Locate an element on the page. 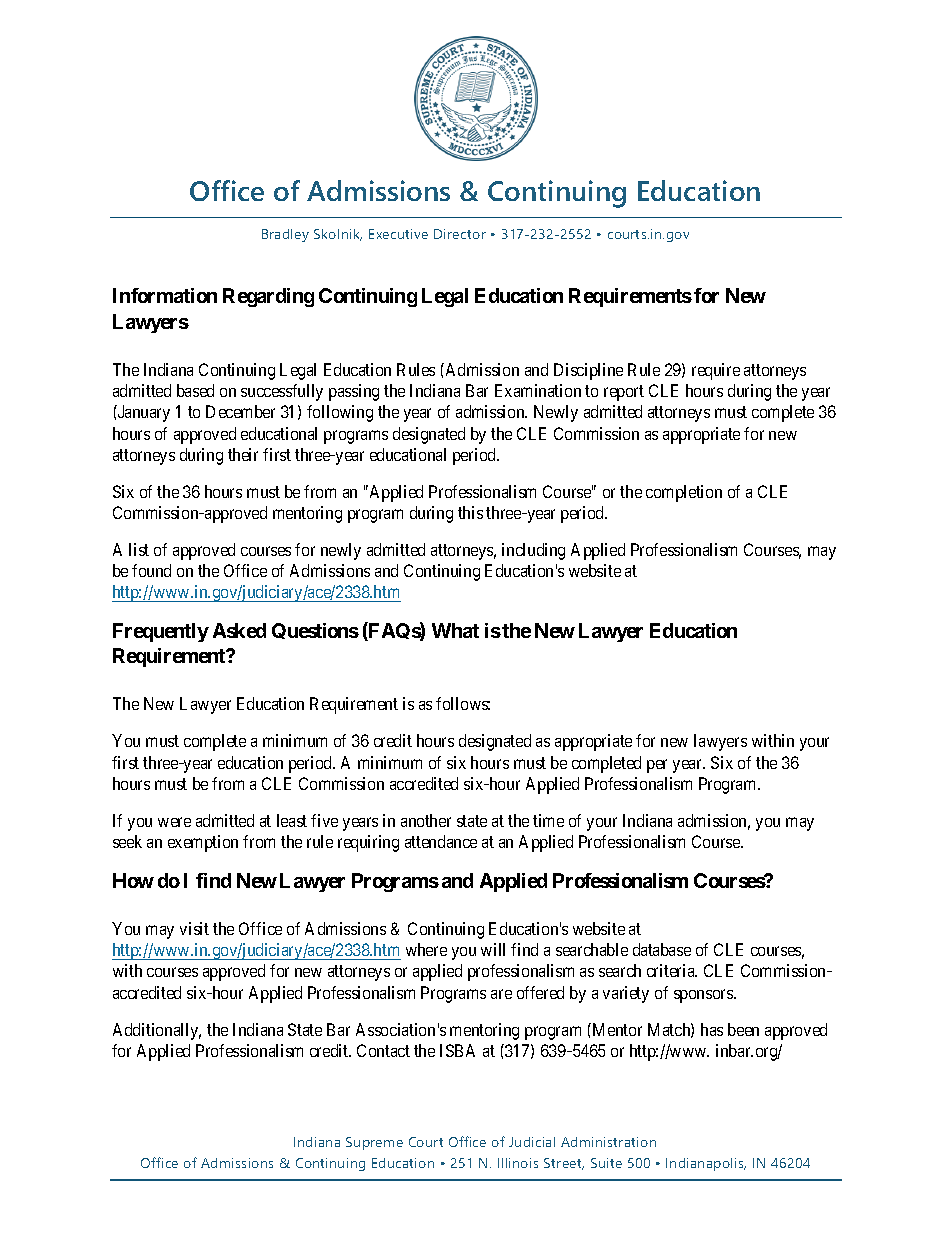  Frequently is located at coordinates (161, 632).
